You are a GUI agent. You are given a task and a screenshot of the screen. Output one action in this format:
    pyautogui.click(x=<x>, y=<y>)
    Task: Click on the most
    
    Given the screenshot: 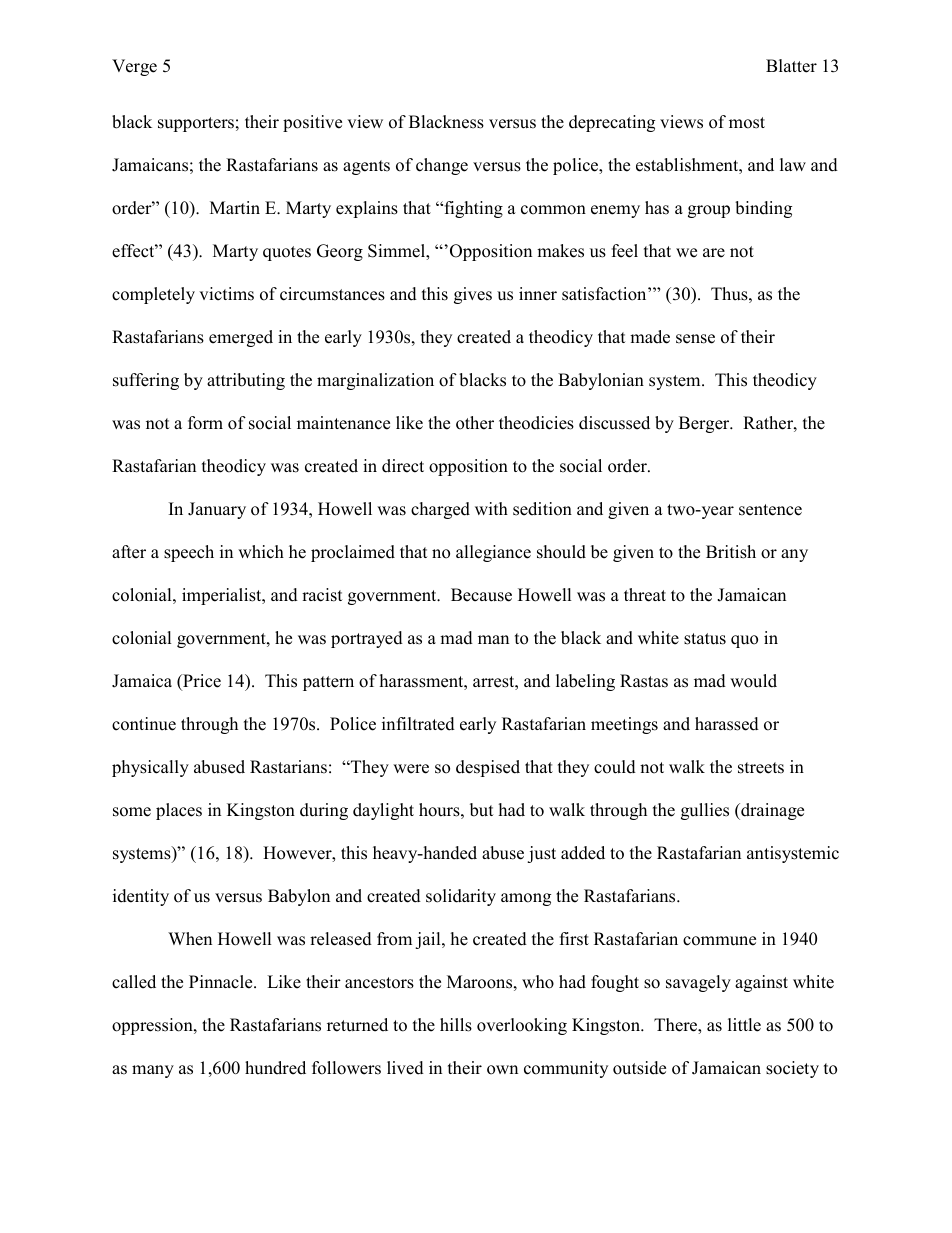 What is the action you would take?
    pyautogui.click(x=747, y=123)
